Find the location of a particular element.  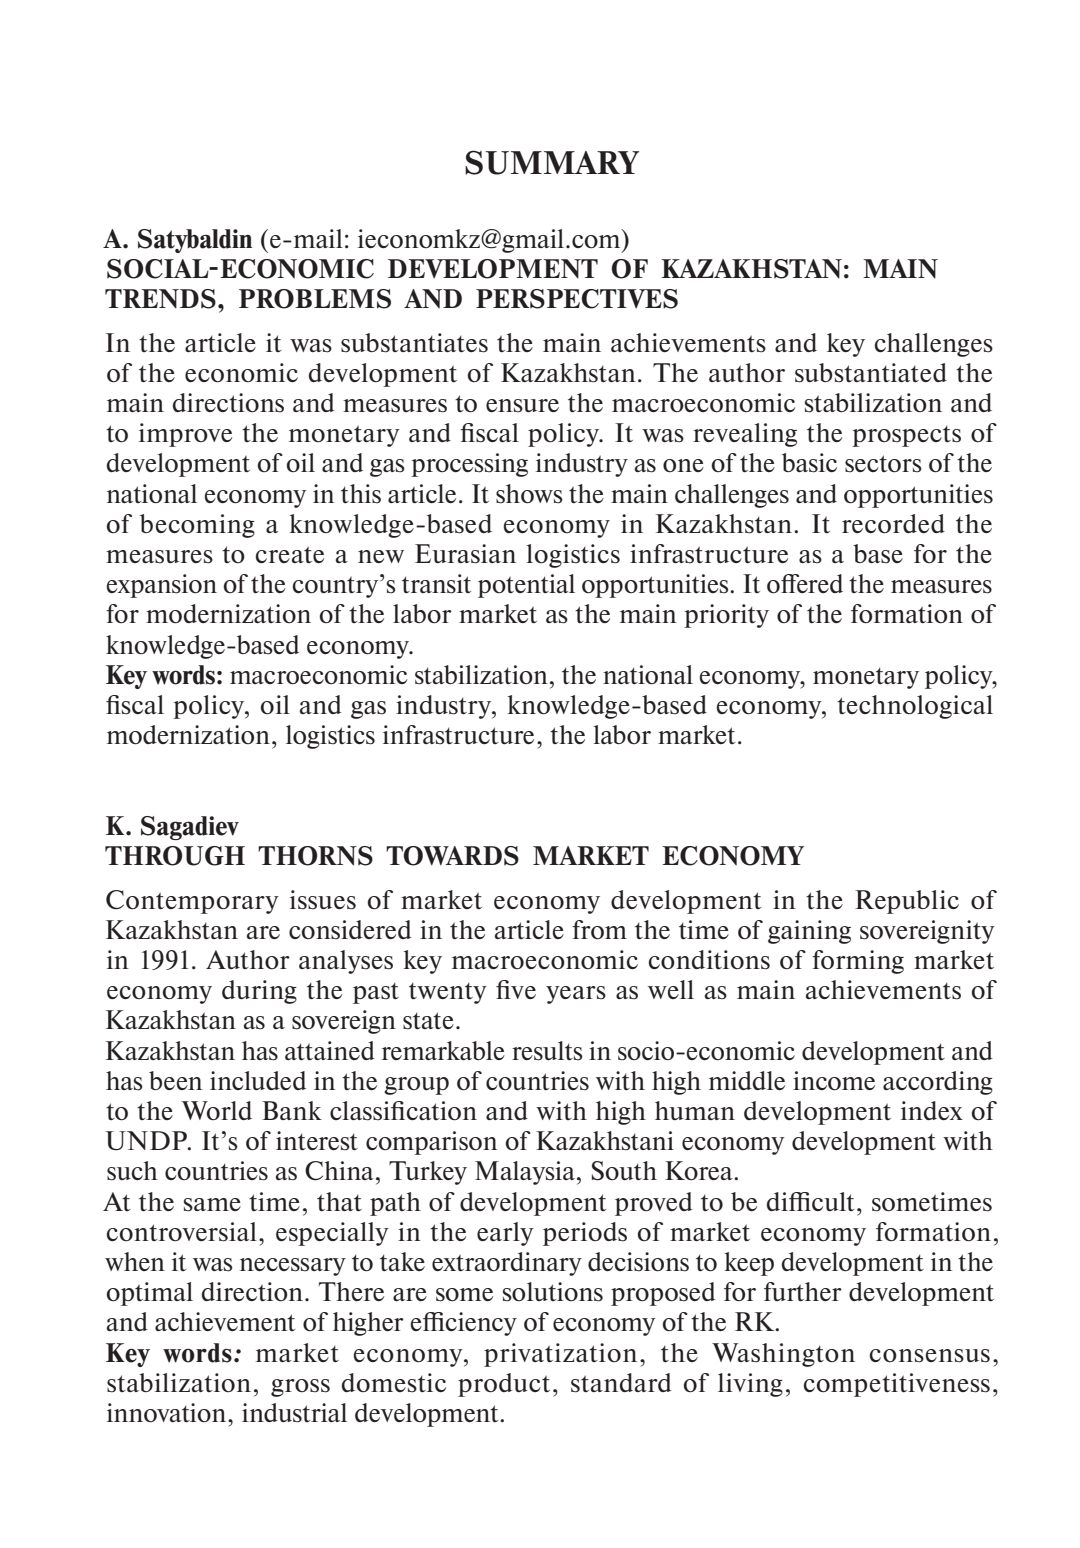

gross is located at coordinates (300, 1388).
